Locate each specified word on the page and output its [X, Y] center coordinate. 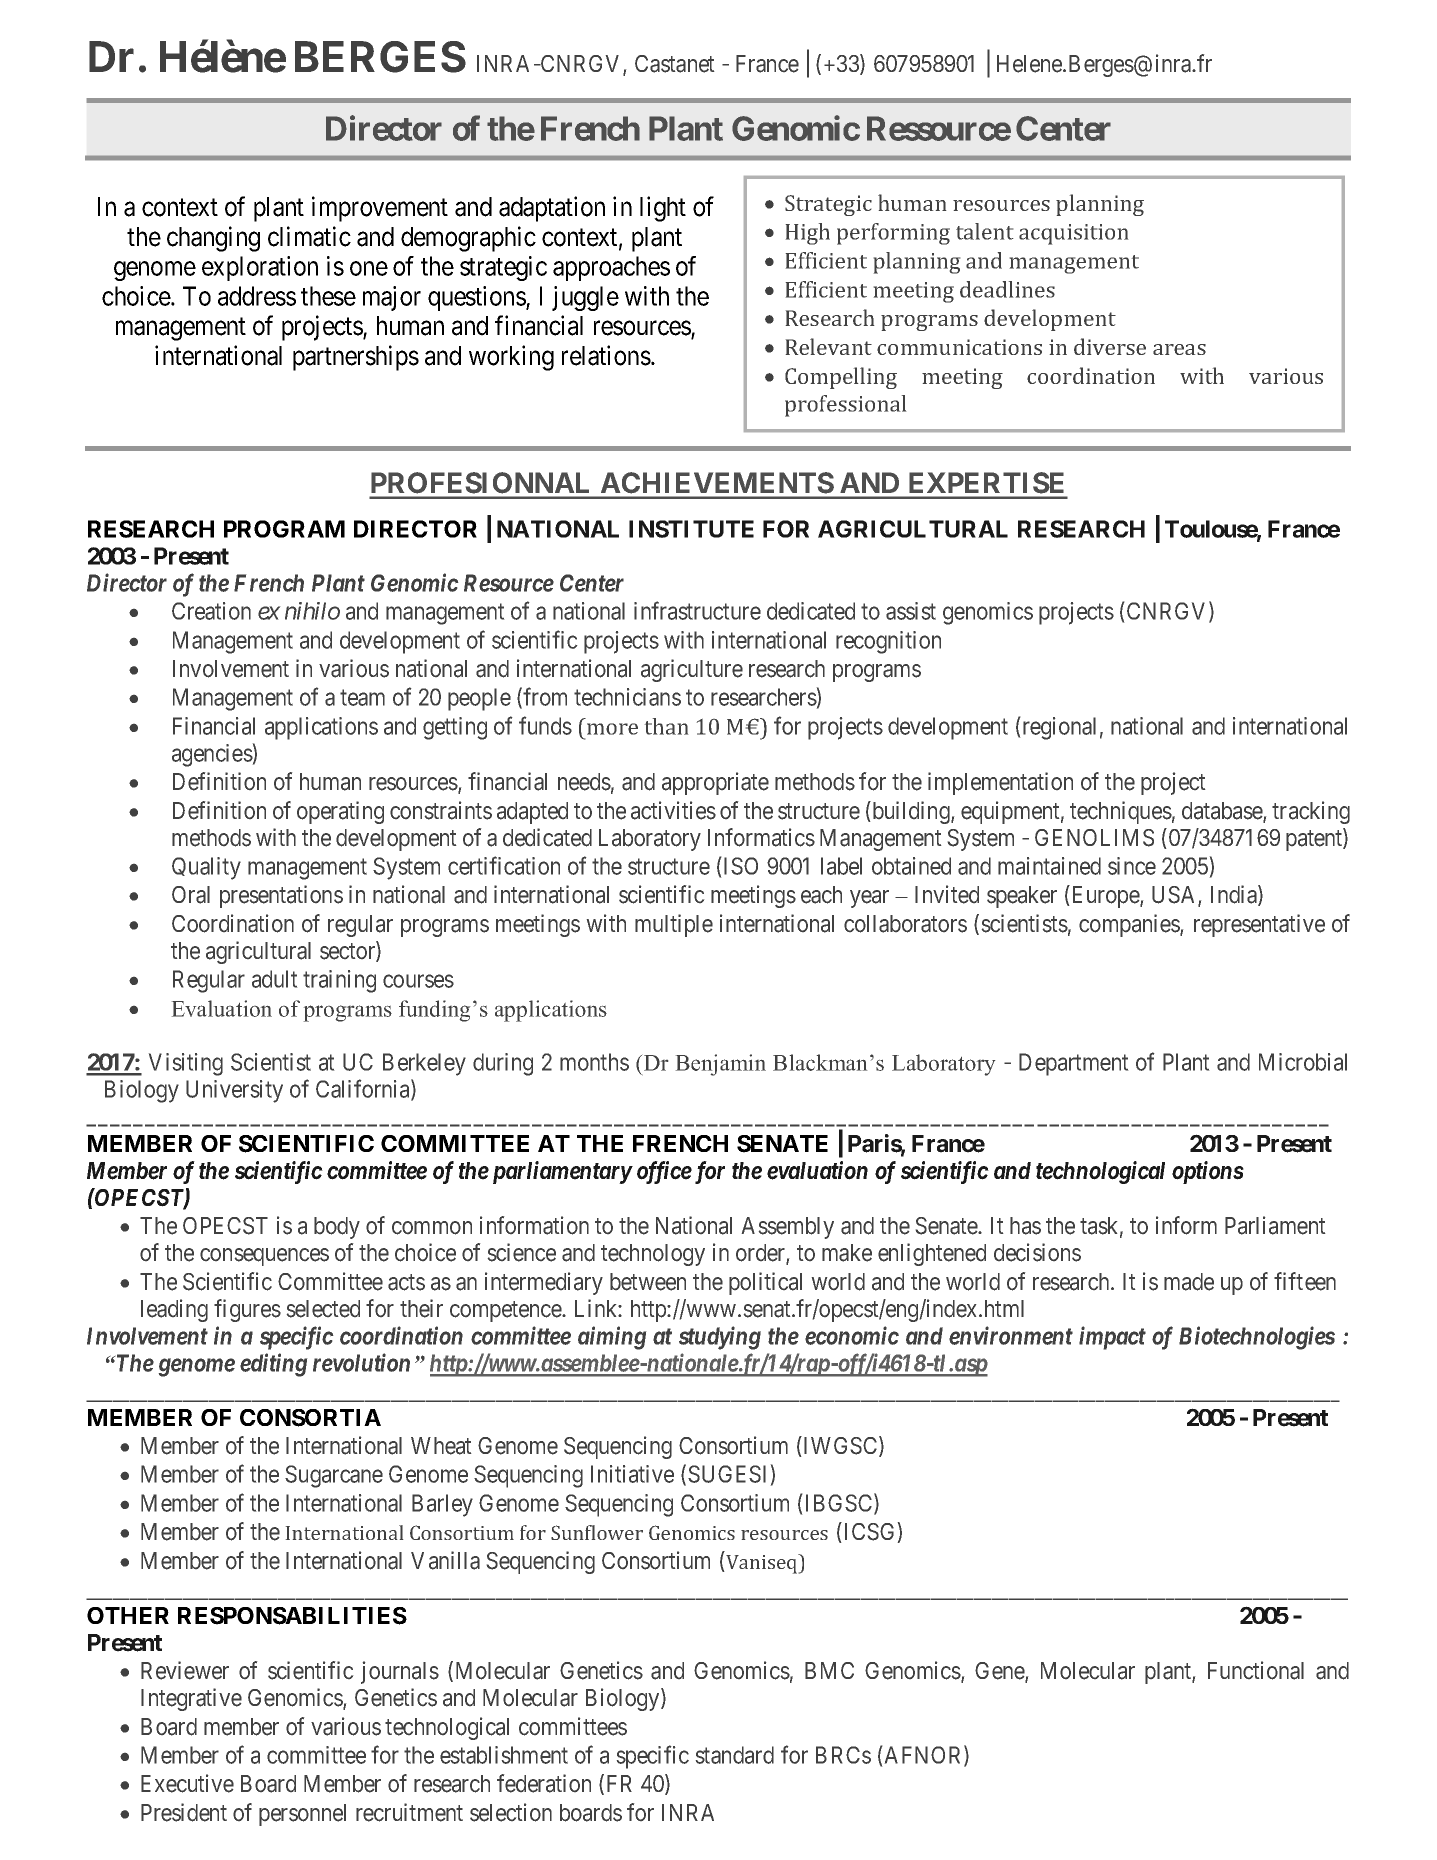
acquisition [1073, 234]
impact [1112, 1338]
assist [911, 611]
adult [274, 979]
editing [273, 1365]
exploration [260, 268]
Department [1073, 1064]
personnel [302, 1815]
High [808, 234]
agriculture [692, 670]
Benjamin [721, 1065]
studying [720, 1338]
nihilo [312, 611]
